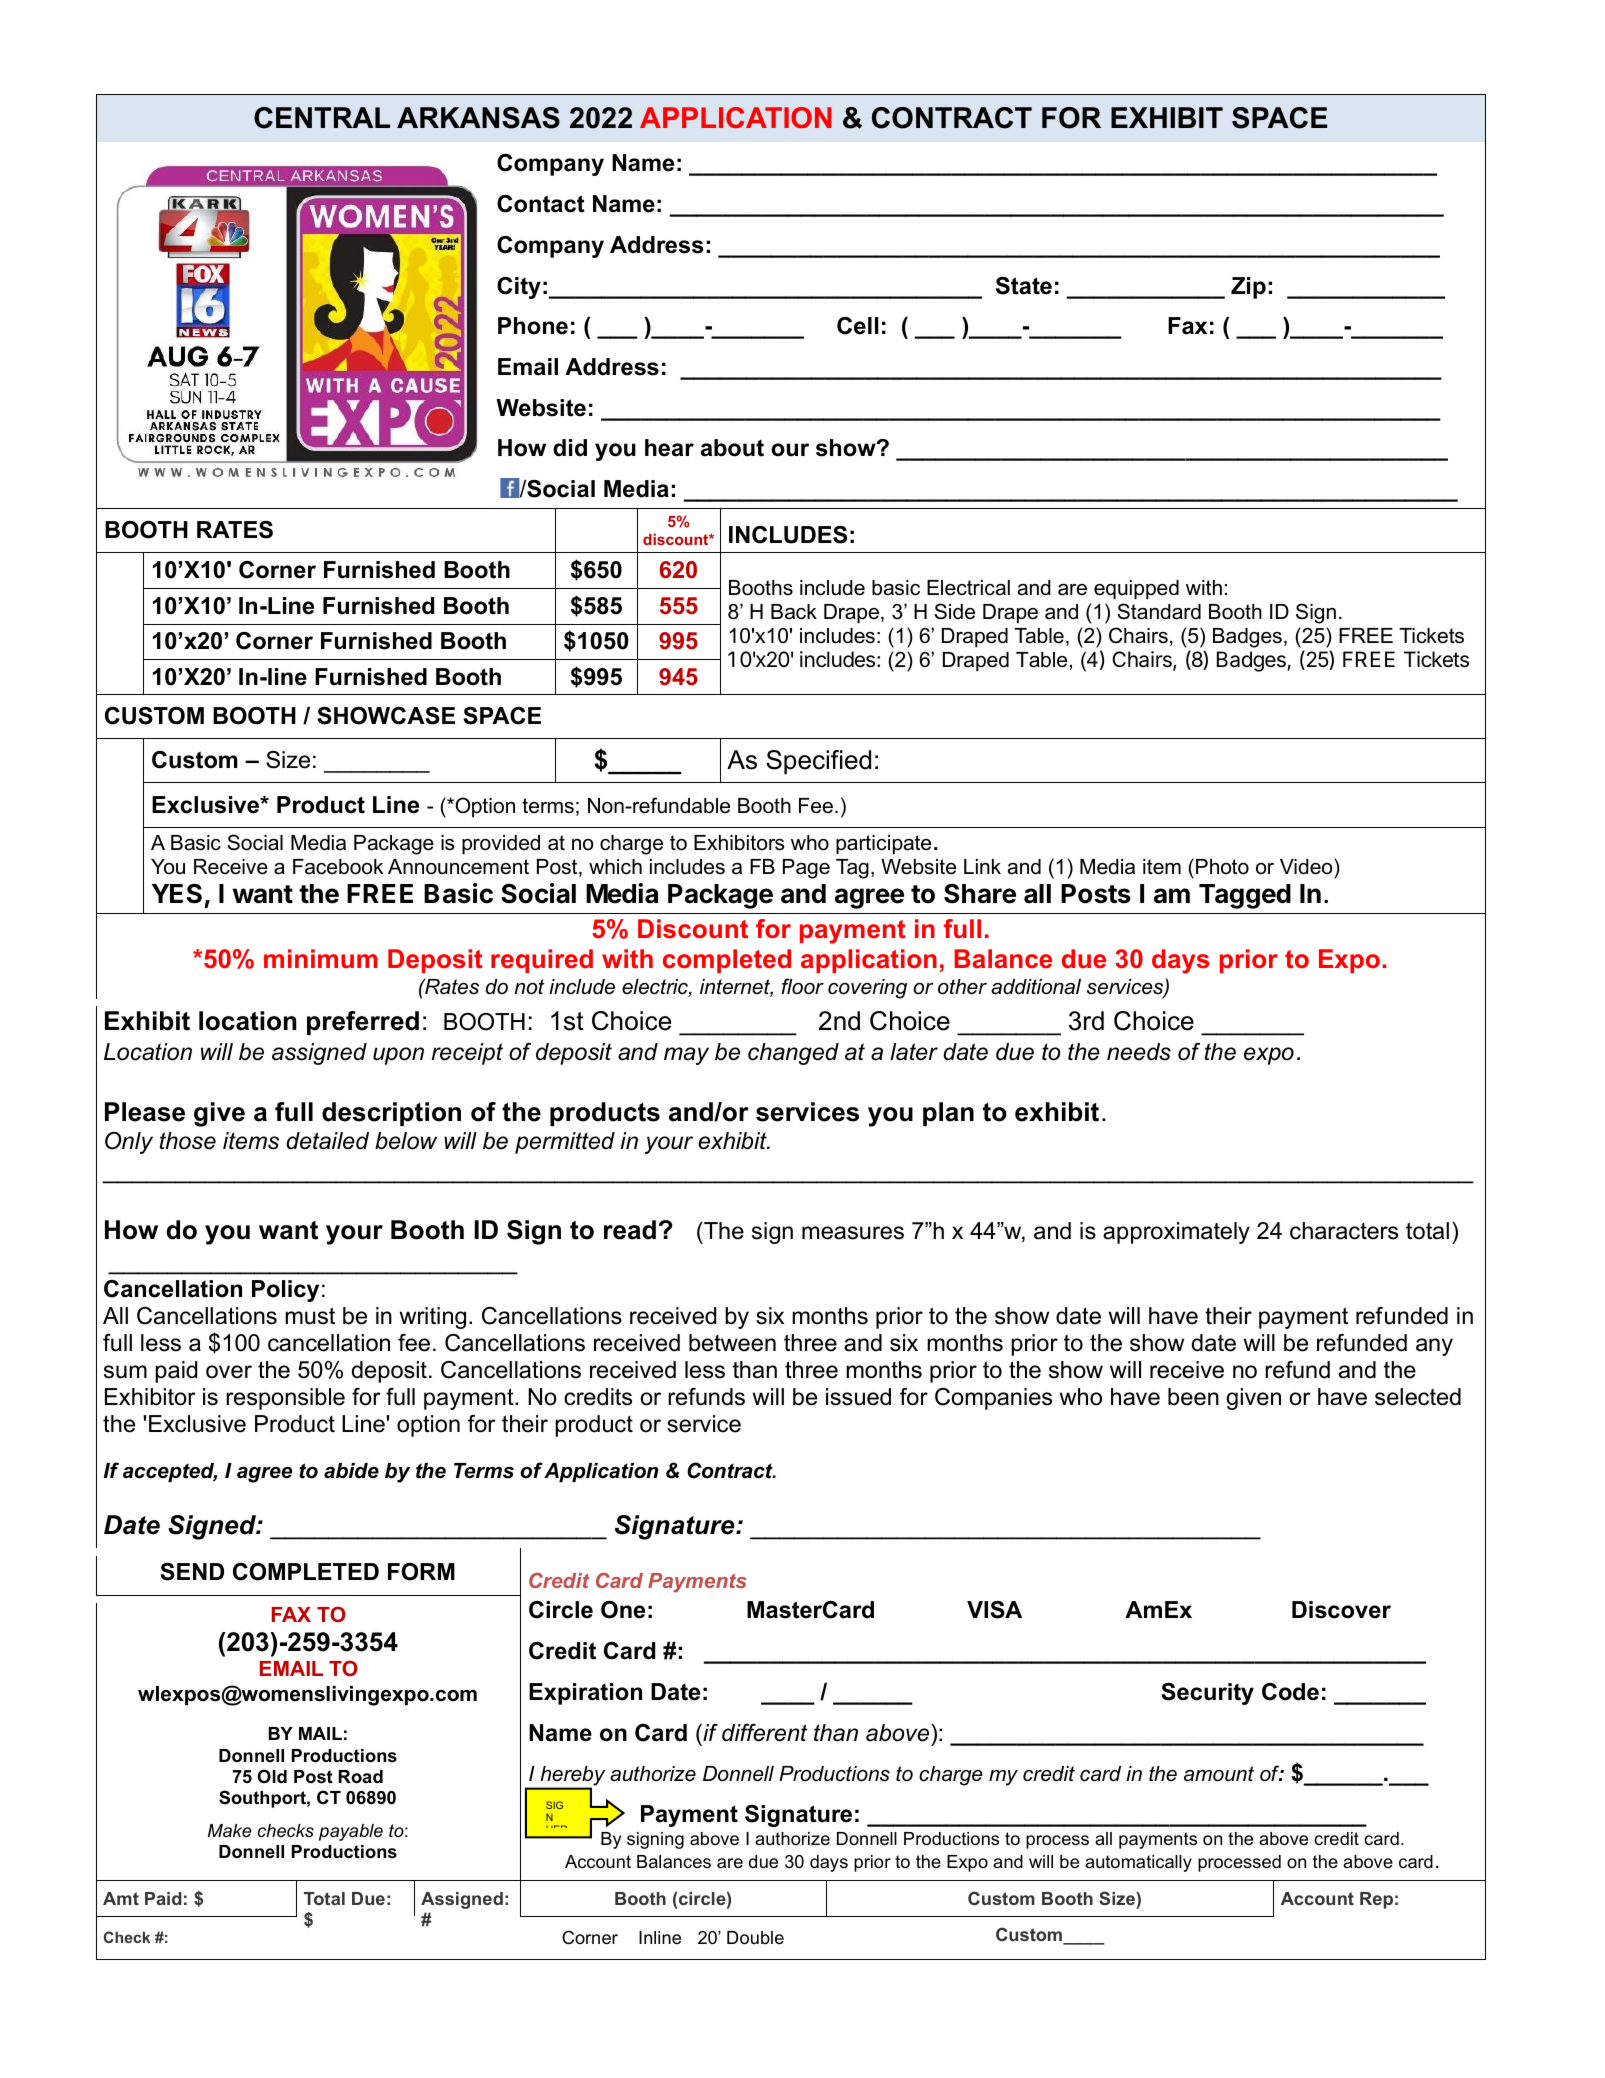 The height and width of the image is (2078, 1605). Describe the element at coordinates (229, 1830) in the image. I see `Make` at that location.
